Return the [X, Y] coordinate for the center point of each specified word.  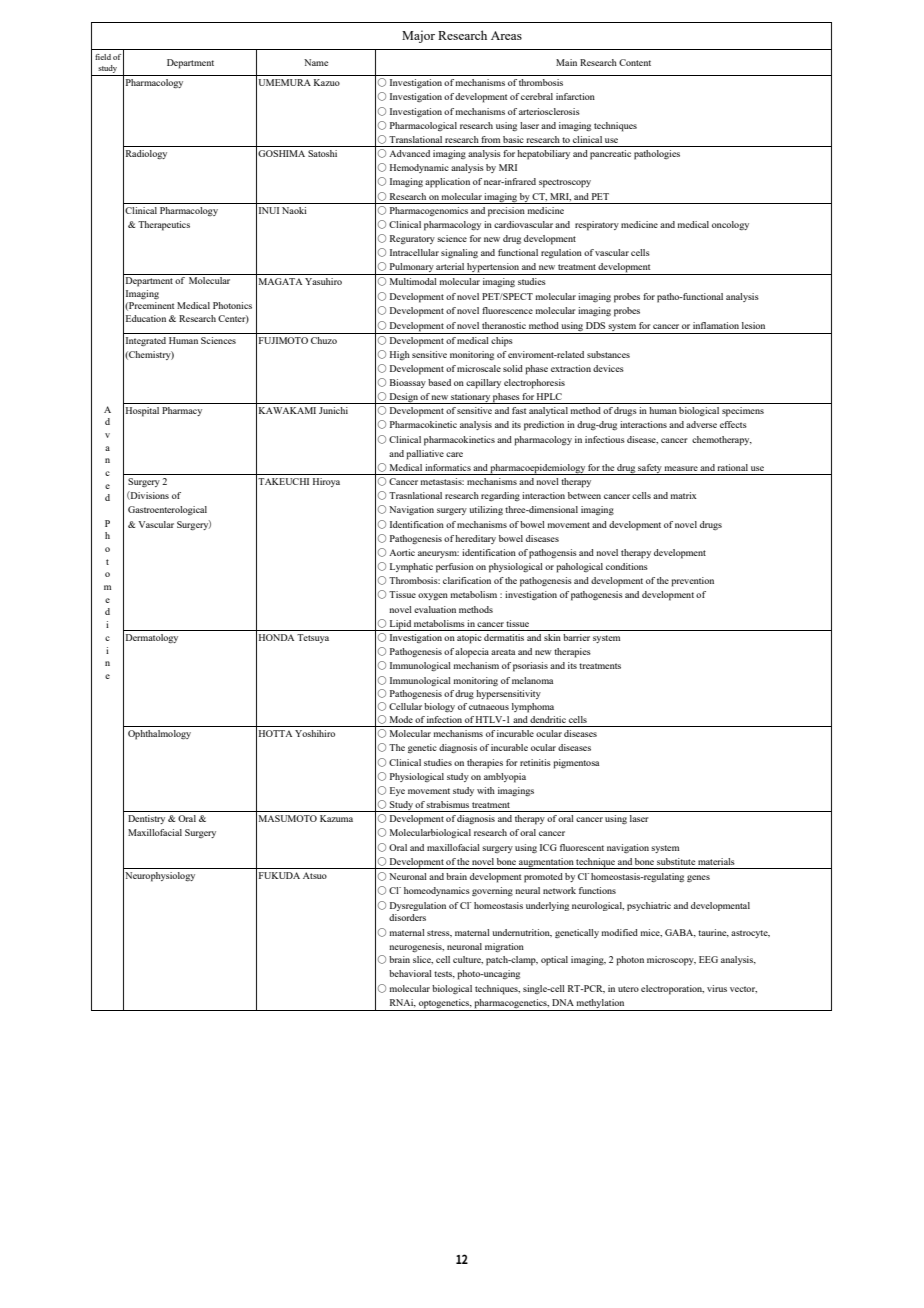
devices [608, 368]
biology [439, 707]
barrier [576, 637]
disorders [407, 917]
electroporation [672, 990]
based [439, 382]
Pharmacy [182, 411]
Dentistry [146, 819]
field [103, 57]
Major [418, 36]
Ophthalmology [159, 735]
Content [635, 62]
